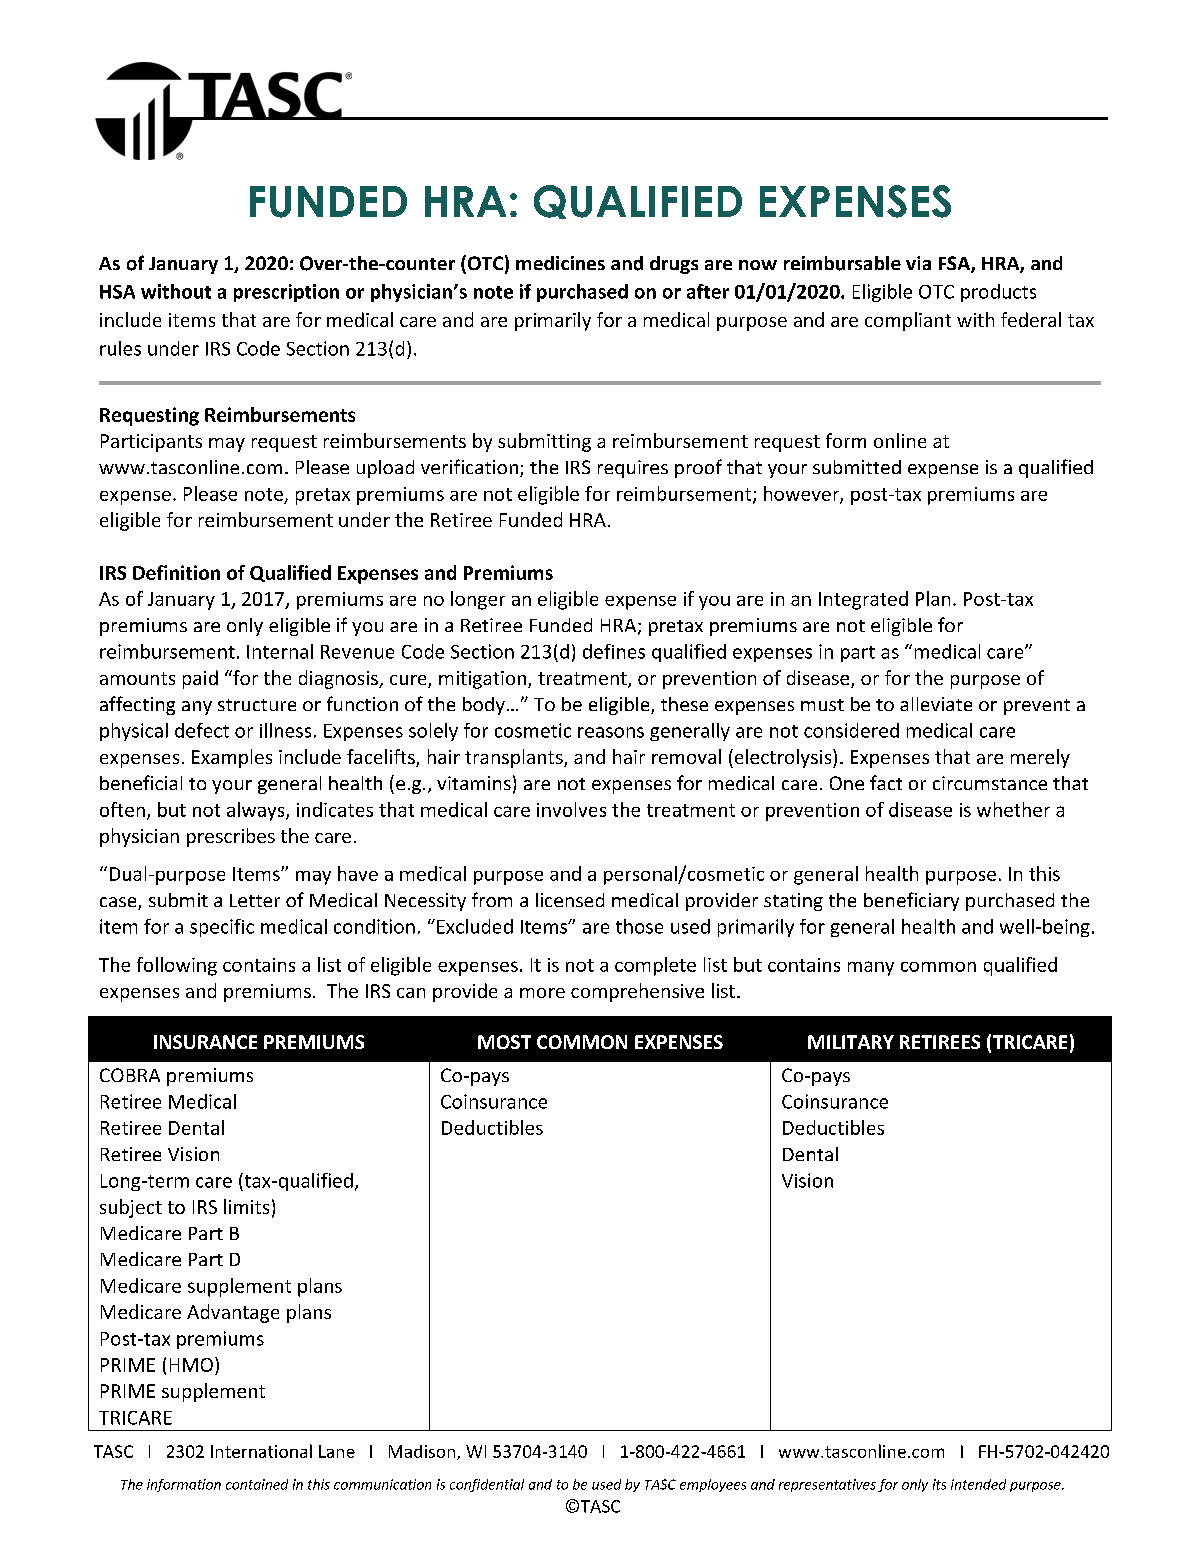 The height and width of the page is (1553, 1200). What do you see at coordinates (570, 900) in the page?
I see `licensed` at bounding box center [570, 900].
